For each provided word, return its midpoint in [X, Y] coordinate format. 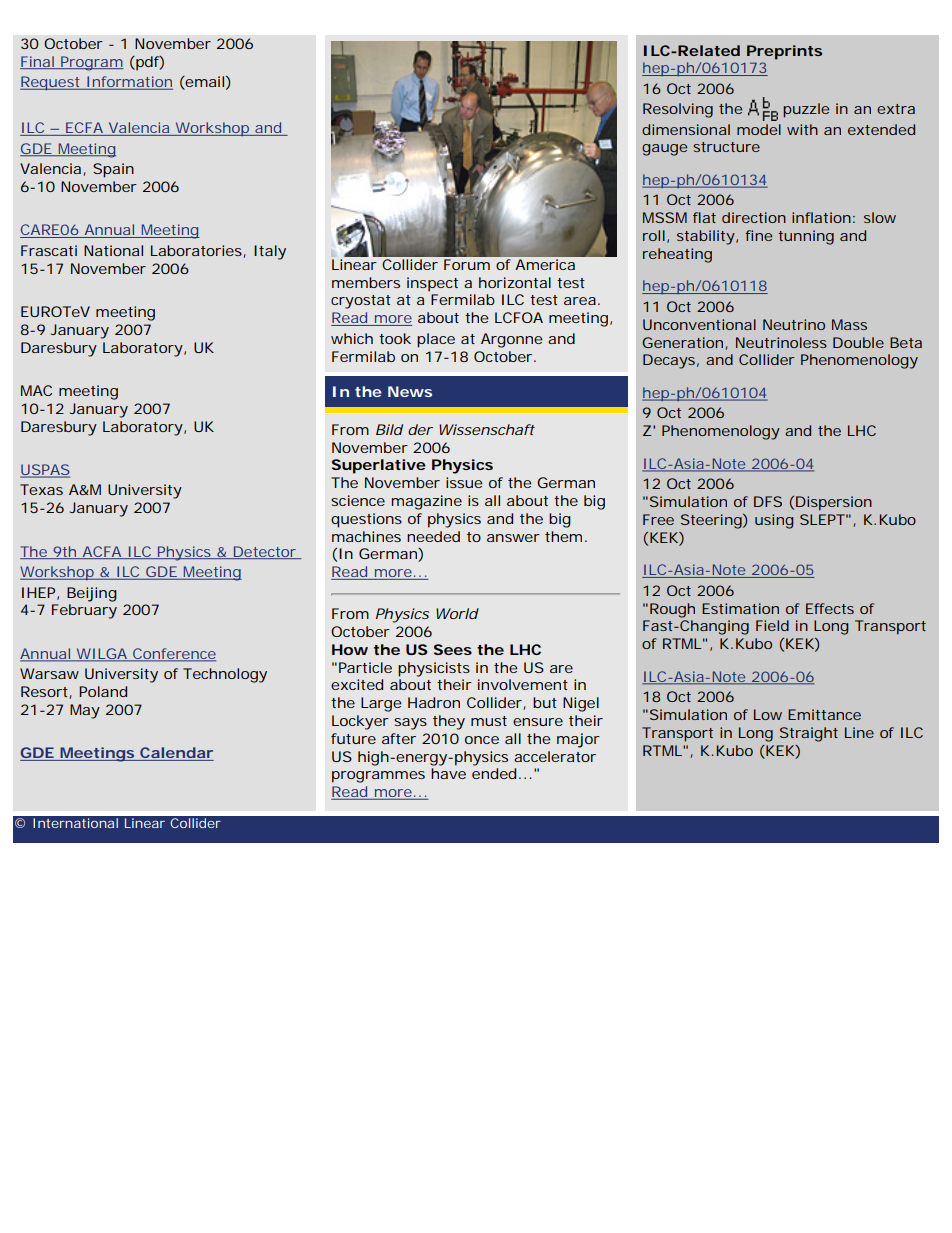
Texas [41, 489]
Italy [270, 252]
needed [433, 536]
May [85, 711]
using [774, 521]
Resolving [678, 110]
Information [129, 83]
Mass [849, 324]
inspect [432, 284]
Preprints [784, 52]
